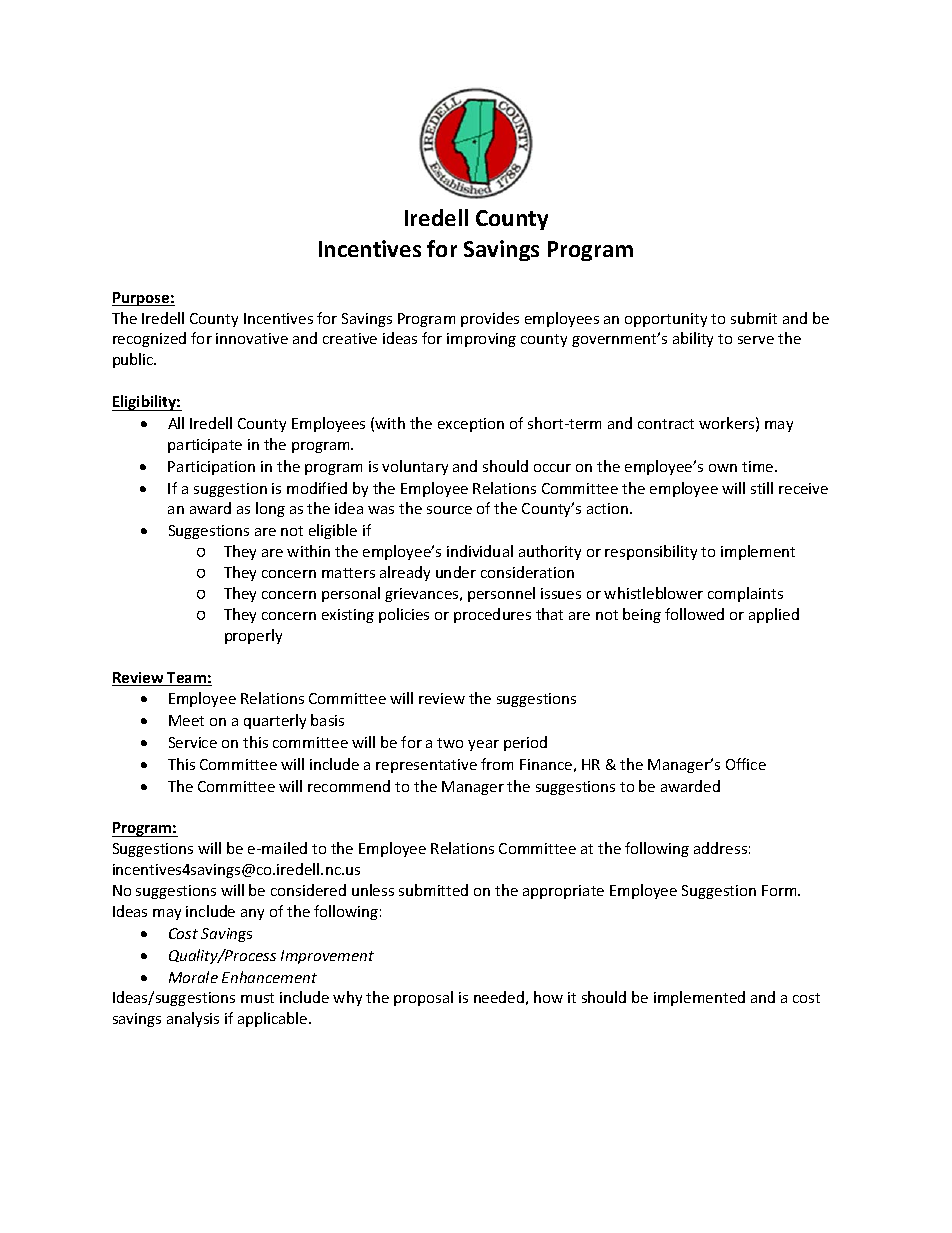  Describe the element at coordinates (693, 339) in the screenshot. I see `ability` at that location.
